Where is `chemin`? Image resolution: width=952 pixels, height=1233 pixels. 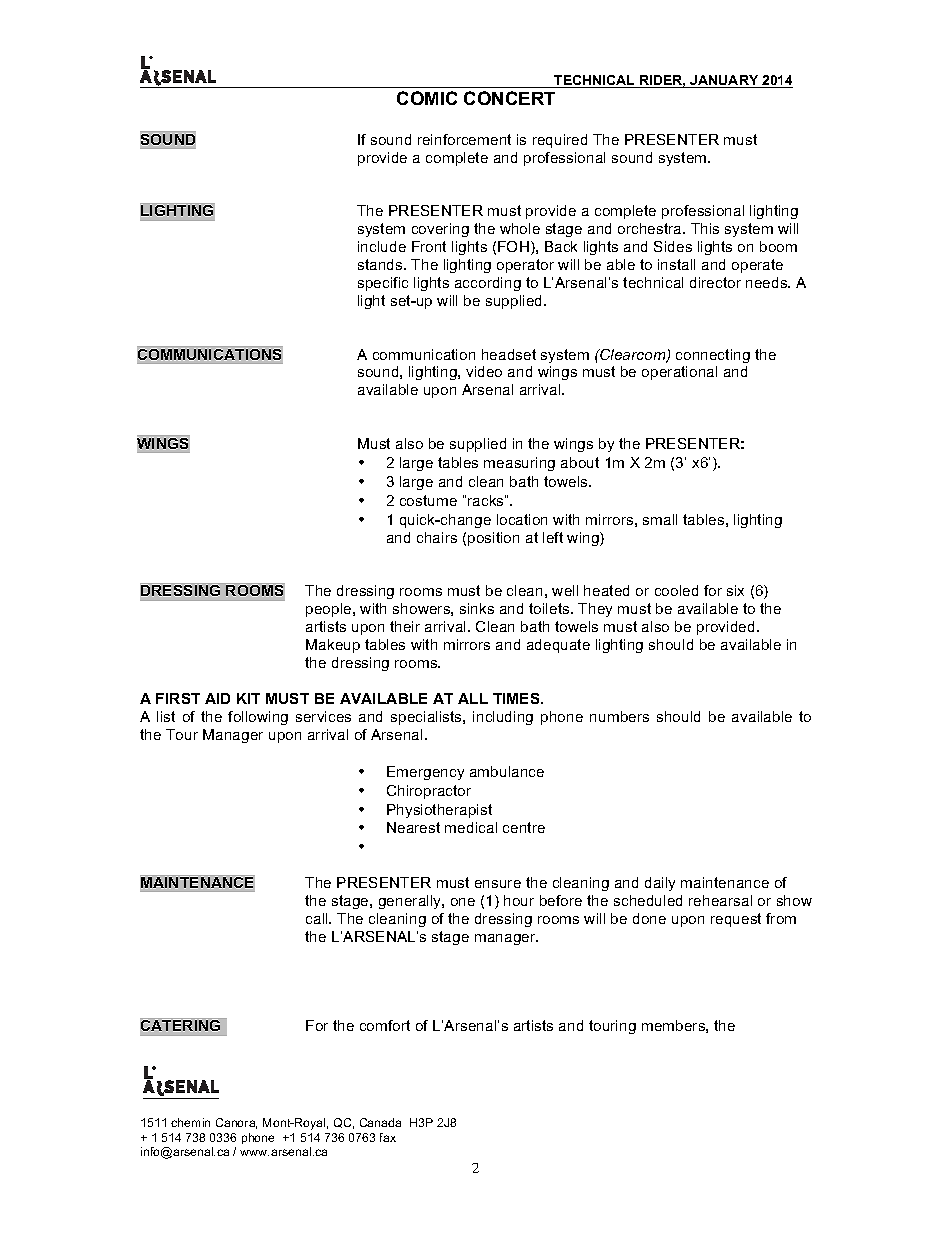
chemin is located at coordinates (190, 1122).
